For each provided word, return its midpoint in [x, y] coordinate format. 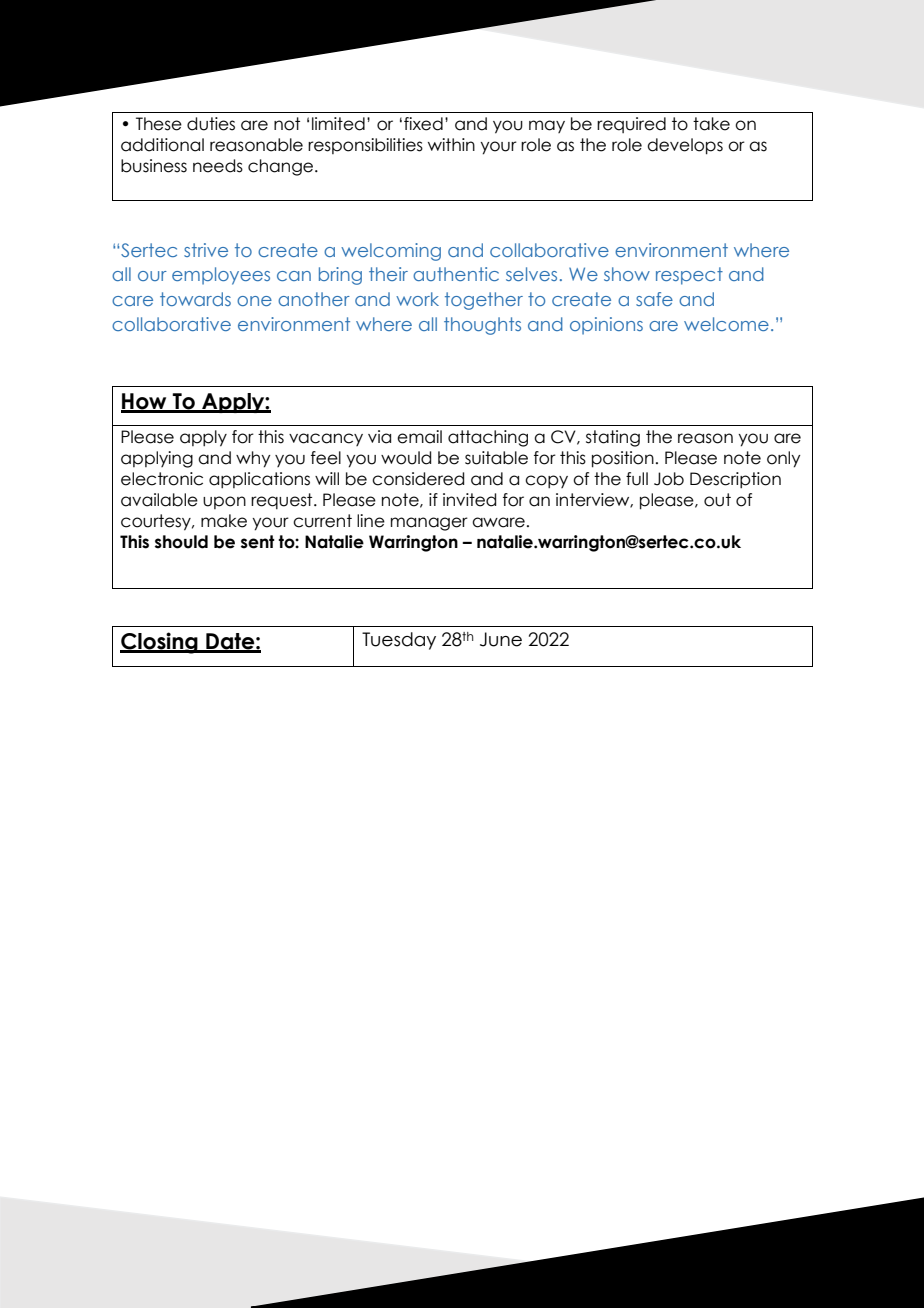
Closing [160, 643]
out [717, 500]
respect [689, 276]
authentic [456, 274]
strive [206, 250]
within [451, 144]
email [419, 437]
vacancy [326, 439]
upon [224, 502]
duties [211, 124]
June [501, 639]
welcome [726, 324]
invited [469, 500]
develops [685, 146]
